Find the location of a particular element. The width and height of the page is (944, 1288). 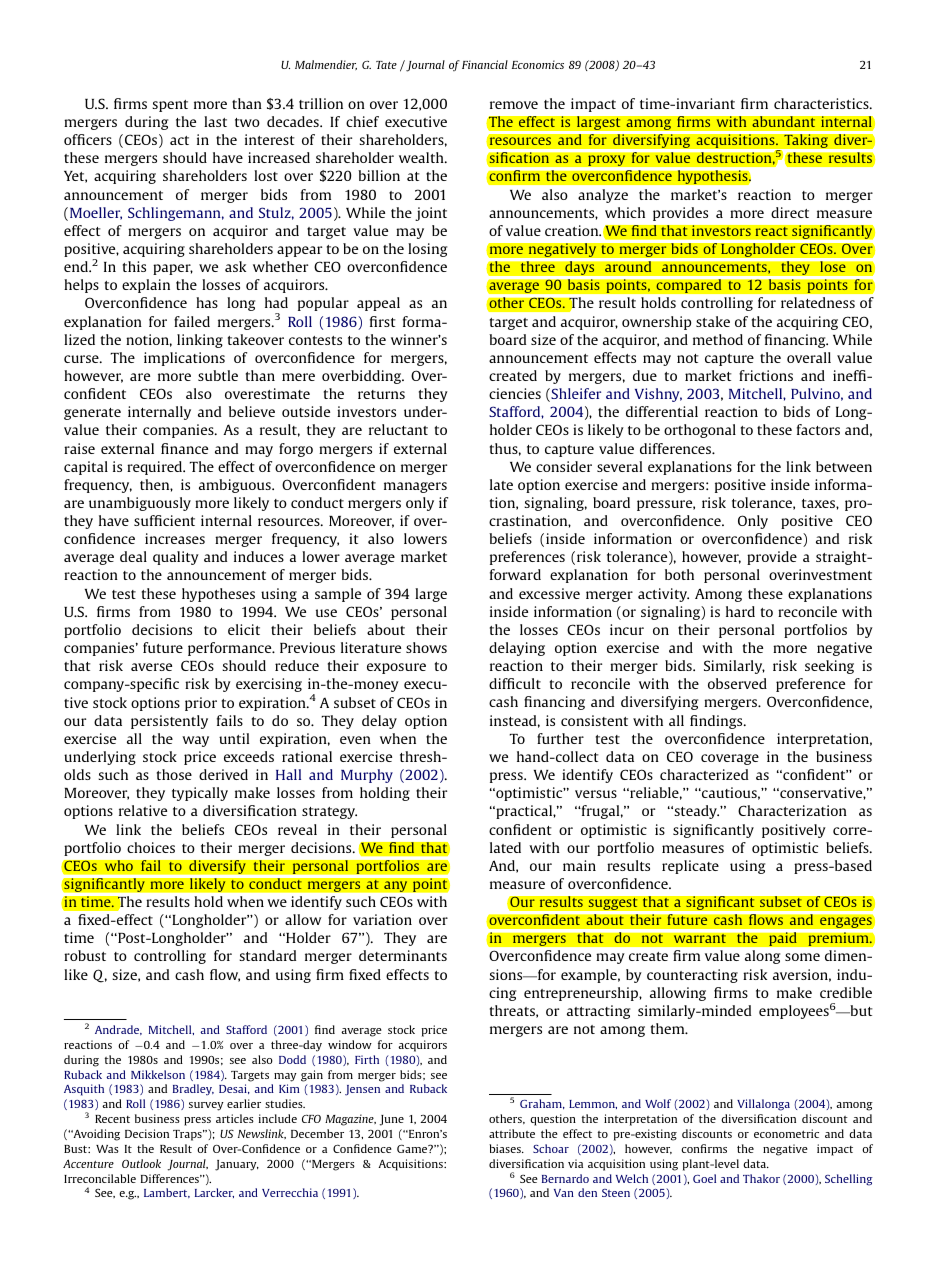

characterized is located at coordinates (704, 774).
